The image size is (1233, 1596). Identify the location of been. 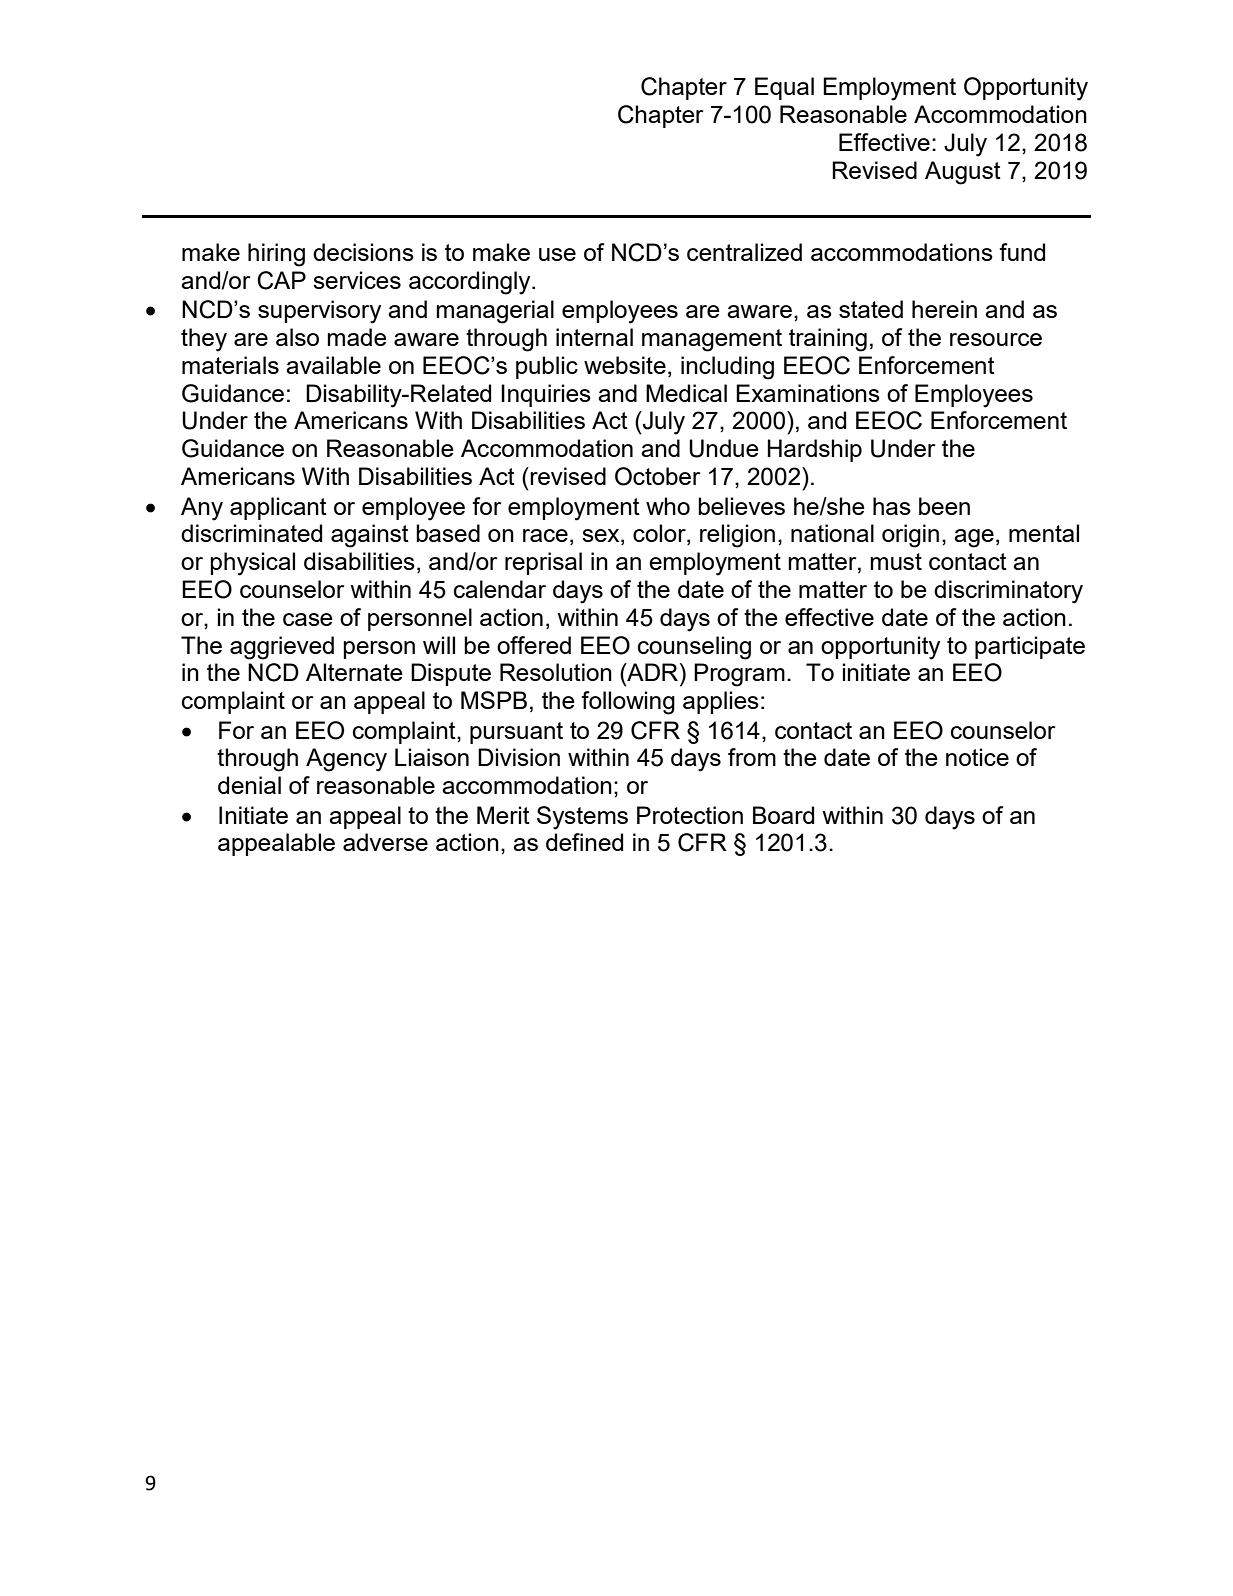
(944, 506).
